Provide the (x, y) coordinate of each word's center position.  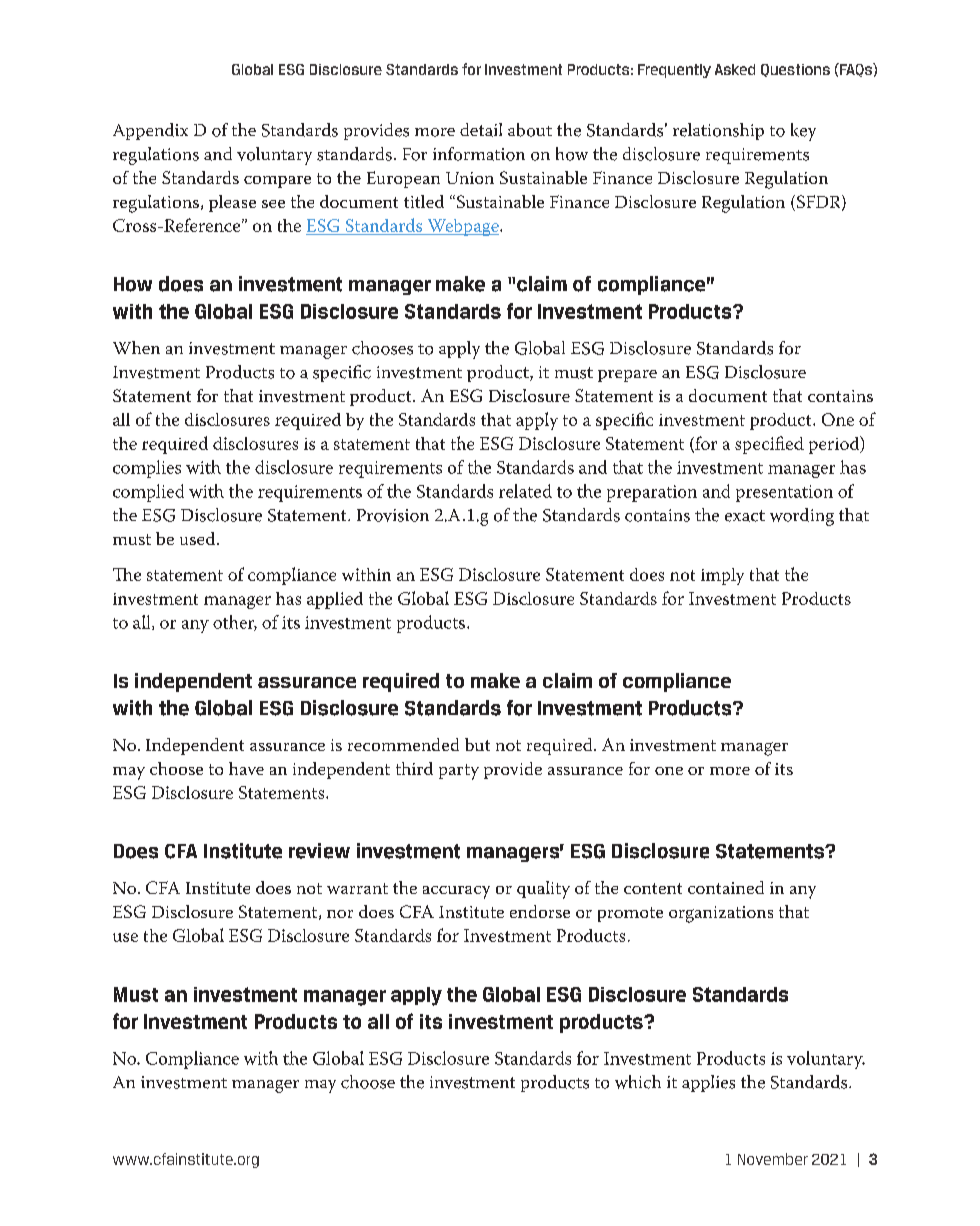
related (525, 491)
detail (481, 130)
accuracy (456, 892)
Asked (735, 69)
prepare (627, 376)
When (136, 347)
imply (722, 576)
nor (340, 914)
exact (745, 516)
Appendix (150, 131)
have (246, 768)
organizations (721, 914)
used (199, 538)
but (477, 744)
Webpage (463, 227)
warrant (357, 888)
